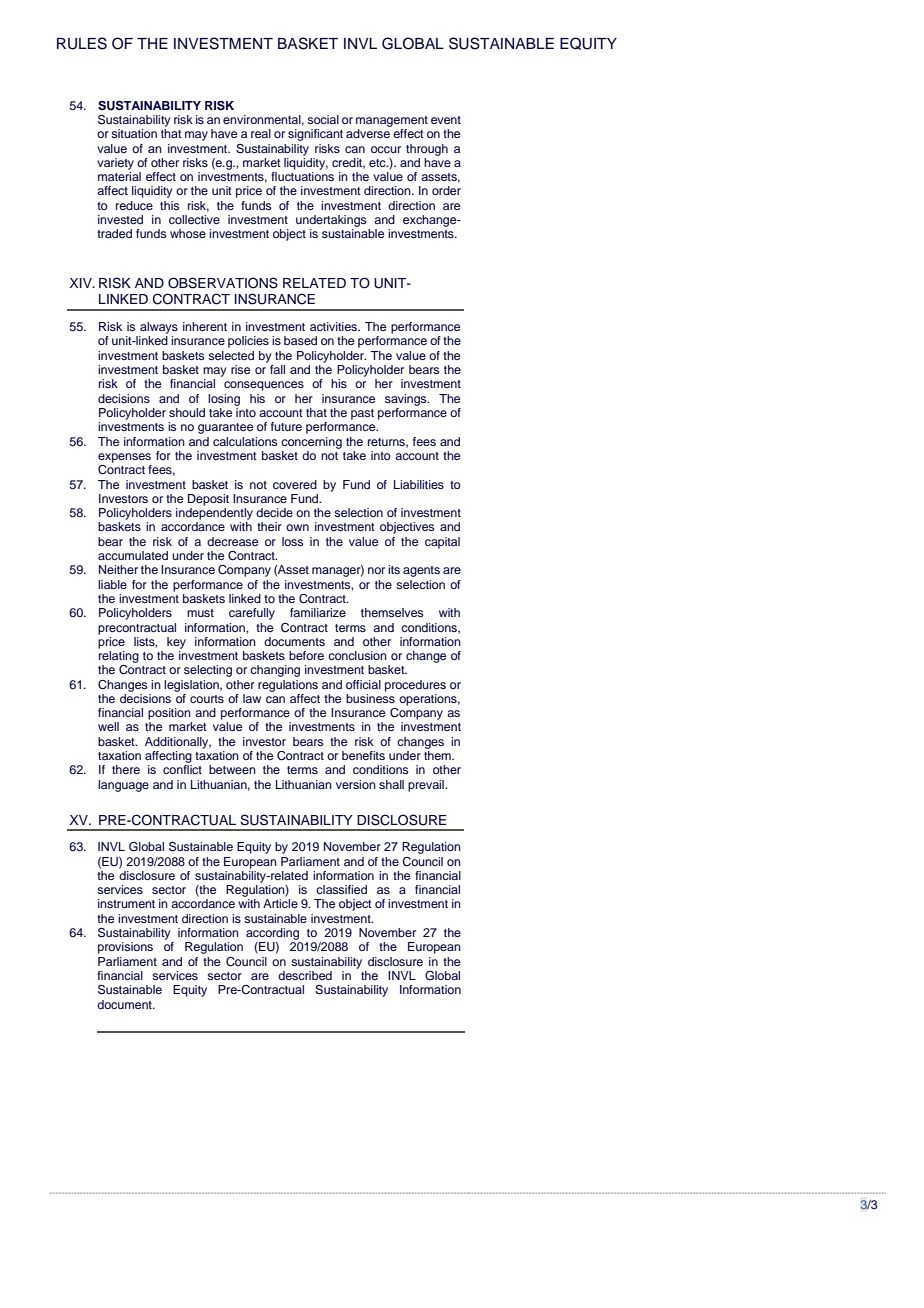  Describe the element at coordinates (407, 400) in the screenshot. I see `savings` at that location.
